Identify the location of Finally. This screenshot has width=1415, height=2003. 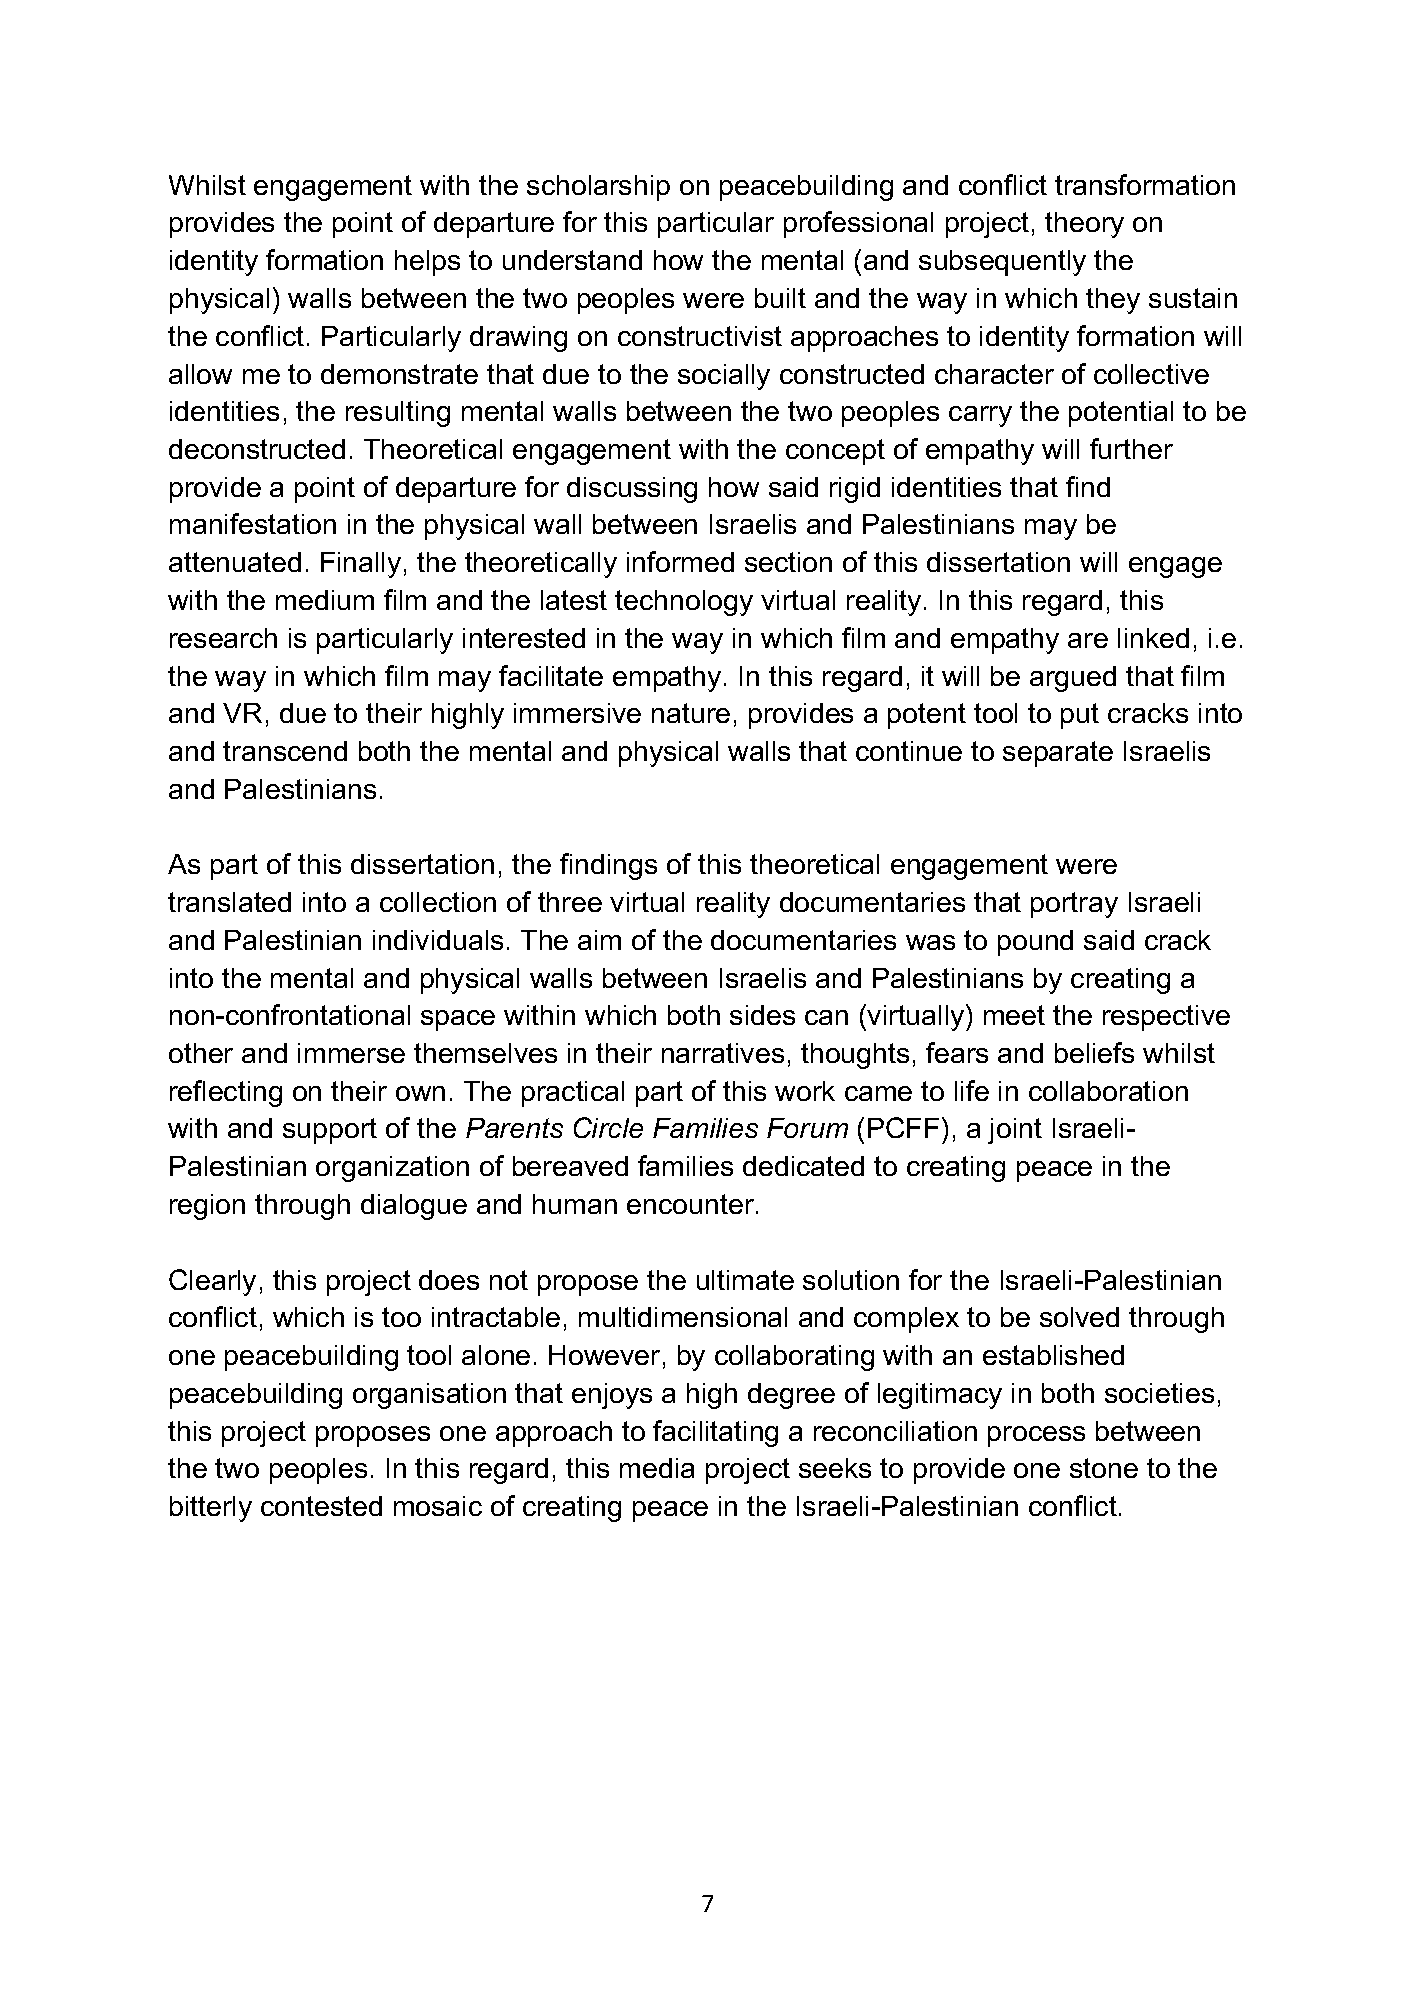
(361, 565).
